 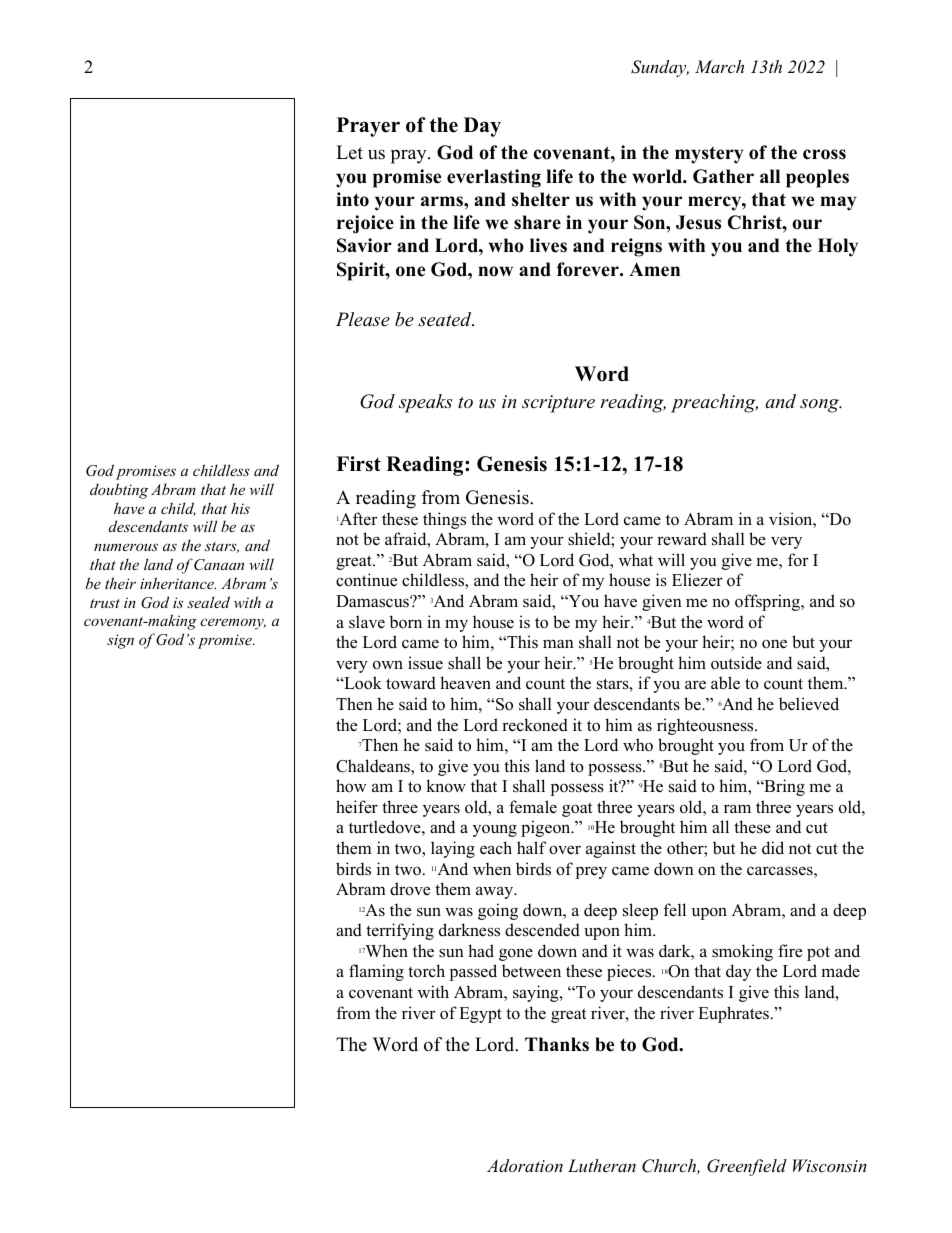 I want to click on seated, so click(x=446, y=319).
